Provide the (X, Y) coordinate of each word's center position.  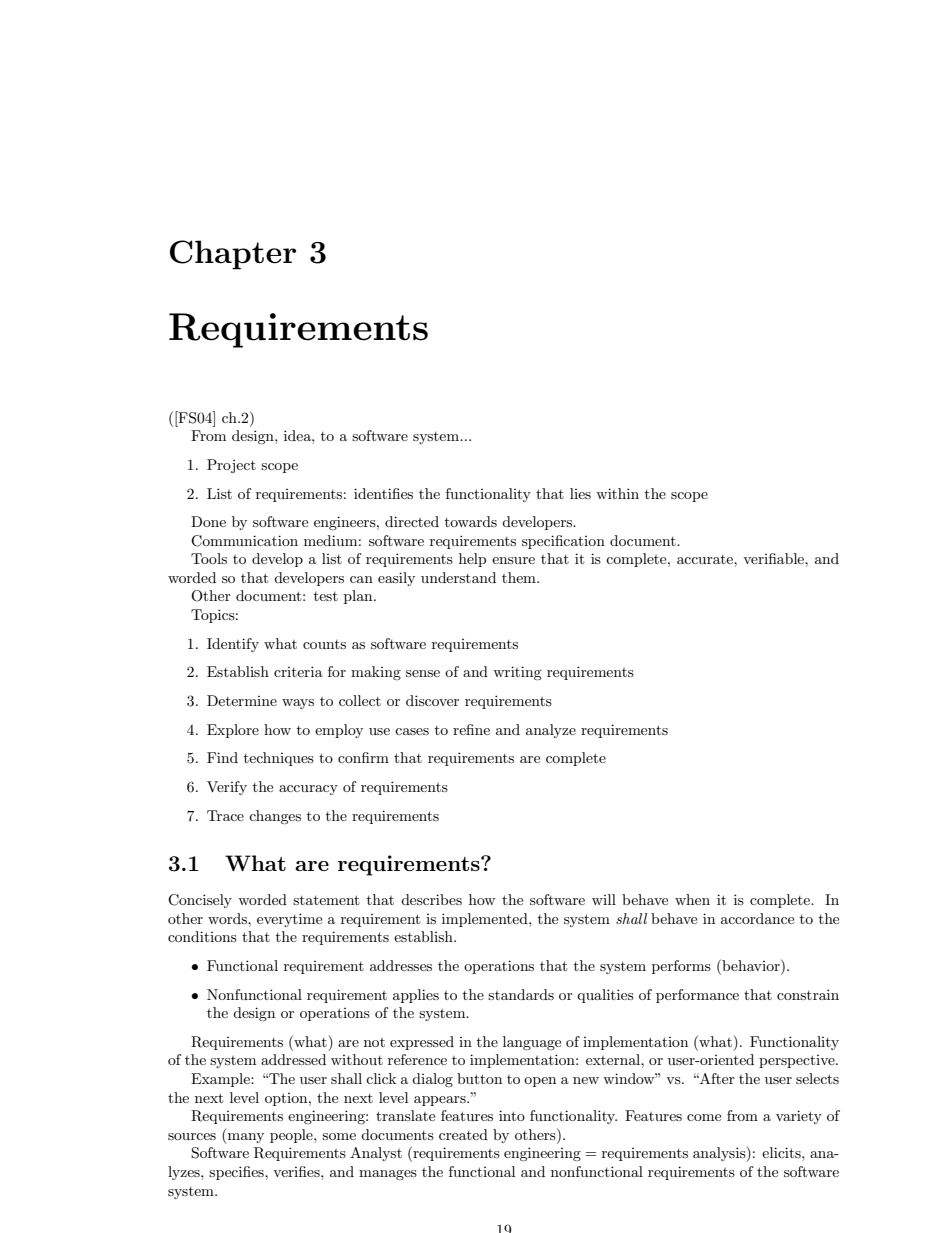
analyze (551, 731)
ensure (513, 560)
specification (563, 542)
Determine (242, 700)
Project (231, 466)
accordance (757, 918)
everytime (289, 920)
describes (431, 899)
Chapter (233, 255)
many (245, 1138)
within (617, 493)
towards (471, 521)
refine (471, 729)
